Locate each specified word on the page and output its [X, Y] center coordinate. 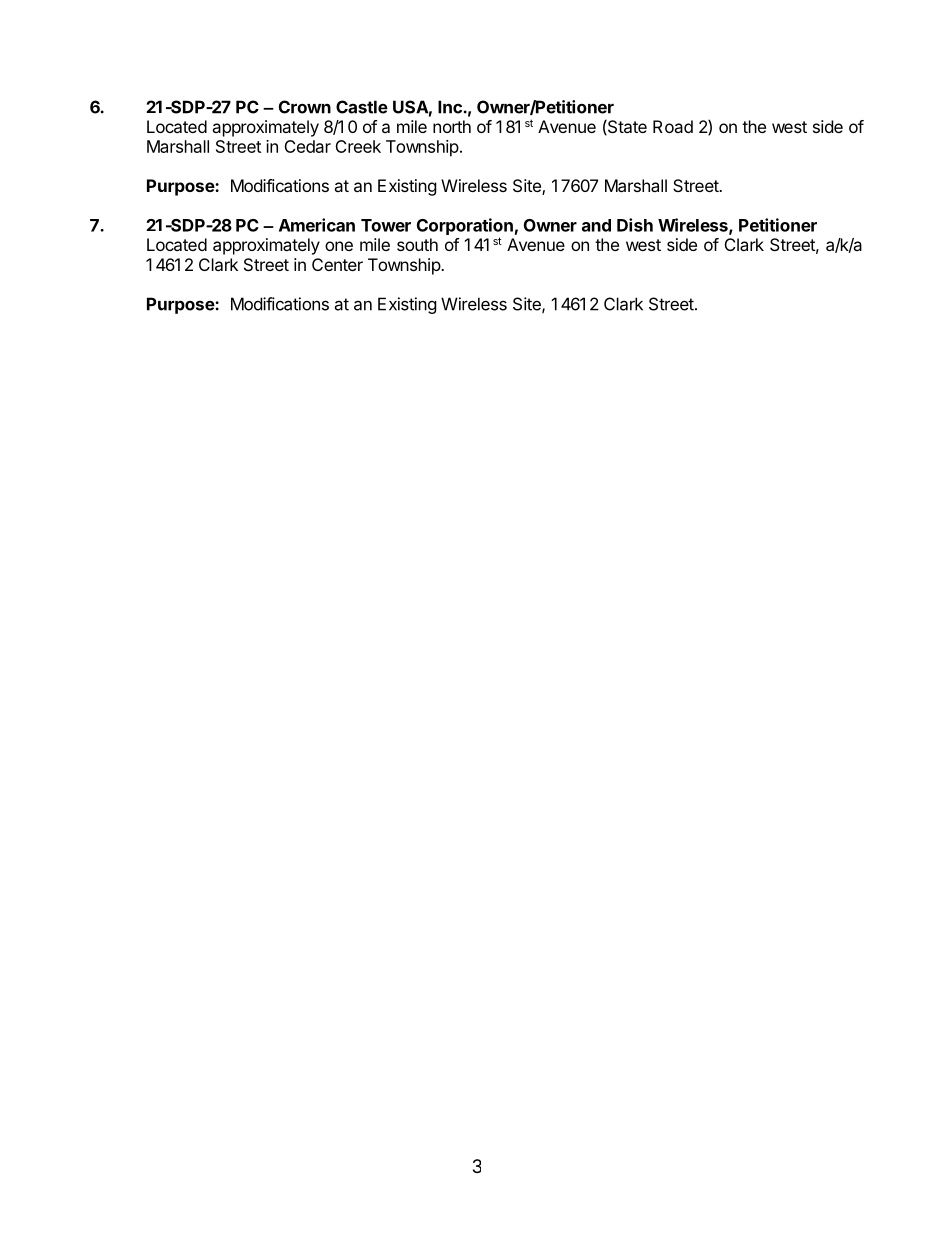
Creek [358, 146]
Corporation [465, 228]
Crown [305, 107]
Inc [450, 107]
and [596, 225]
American [317, 225]
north [452, 126]
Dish [635, 225]
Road [673, 126]
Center [337, 264]
